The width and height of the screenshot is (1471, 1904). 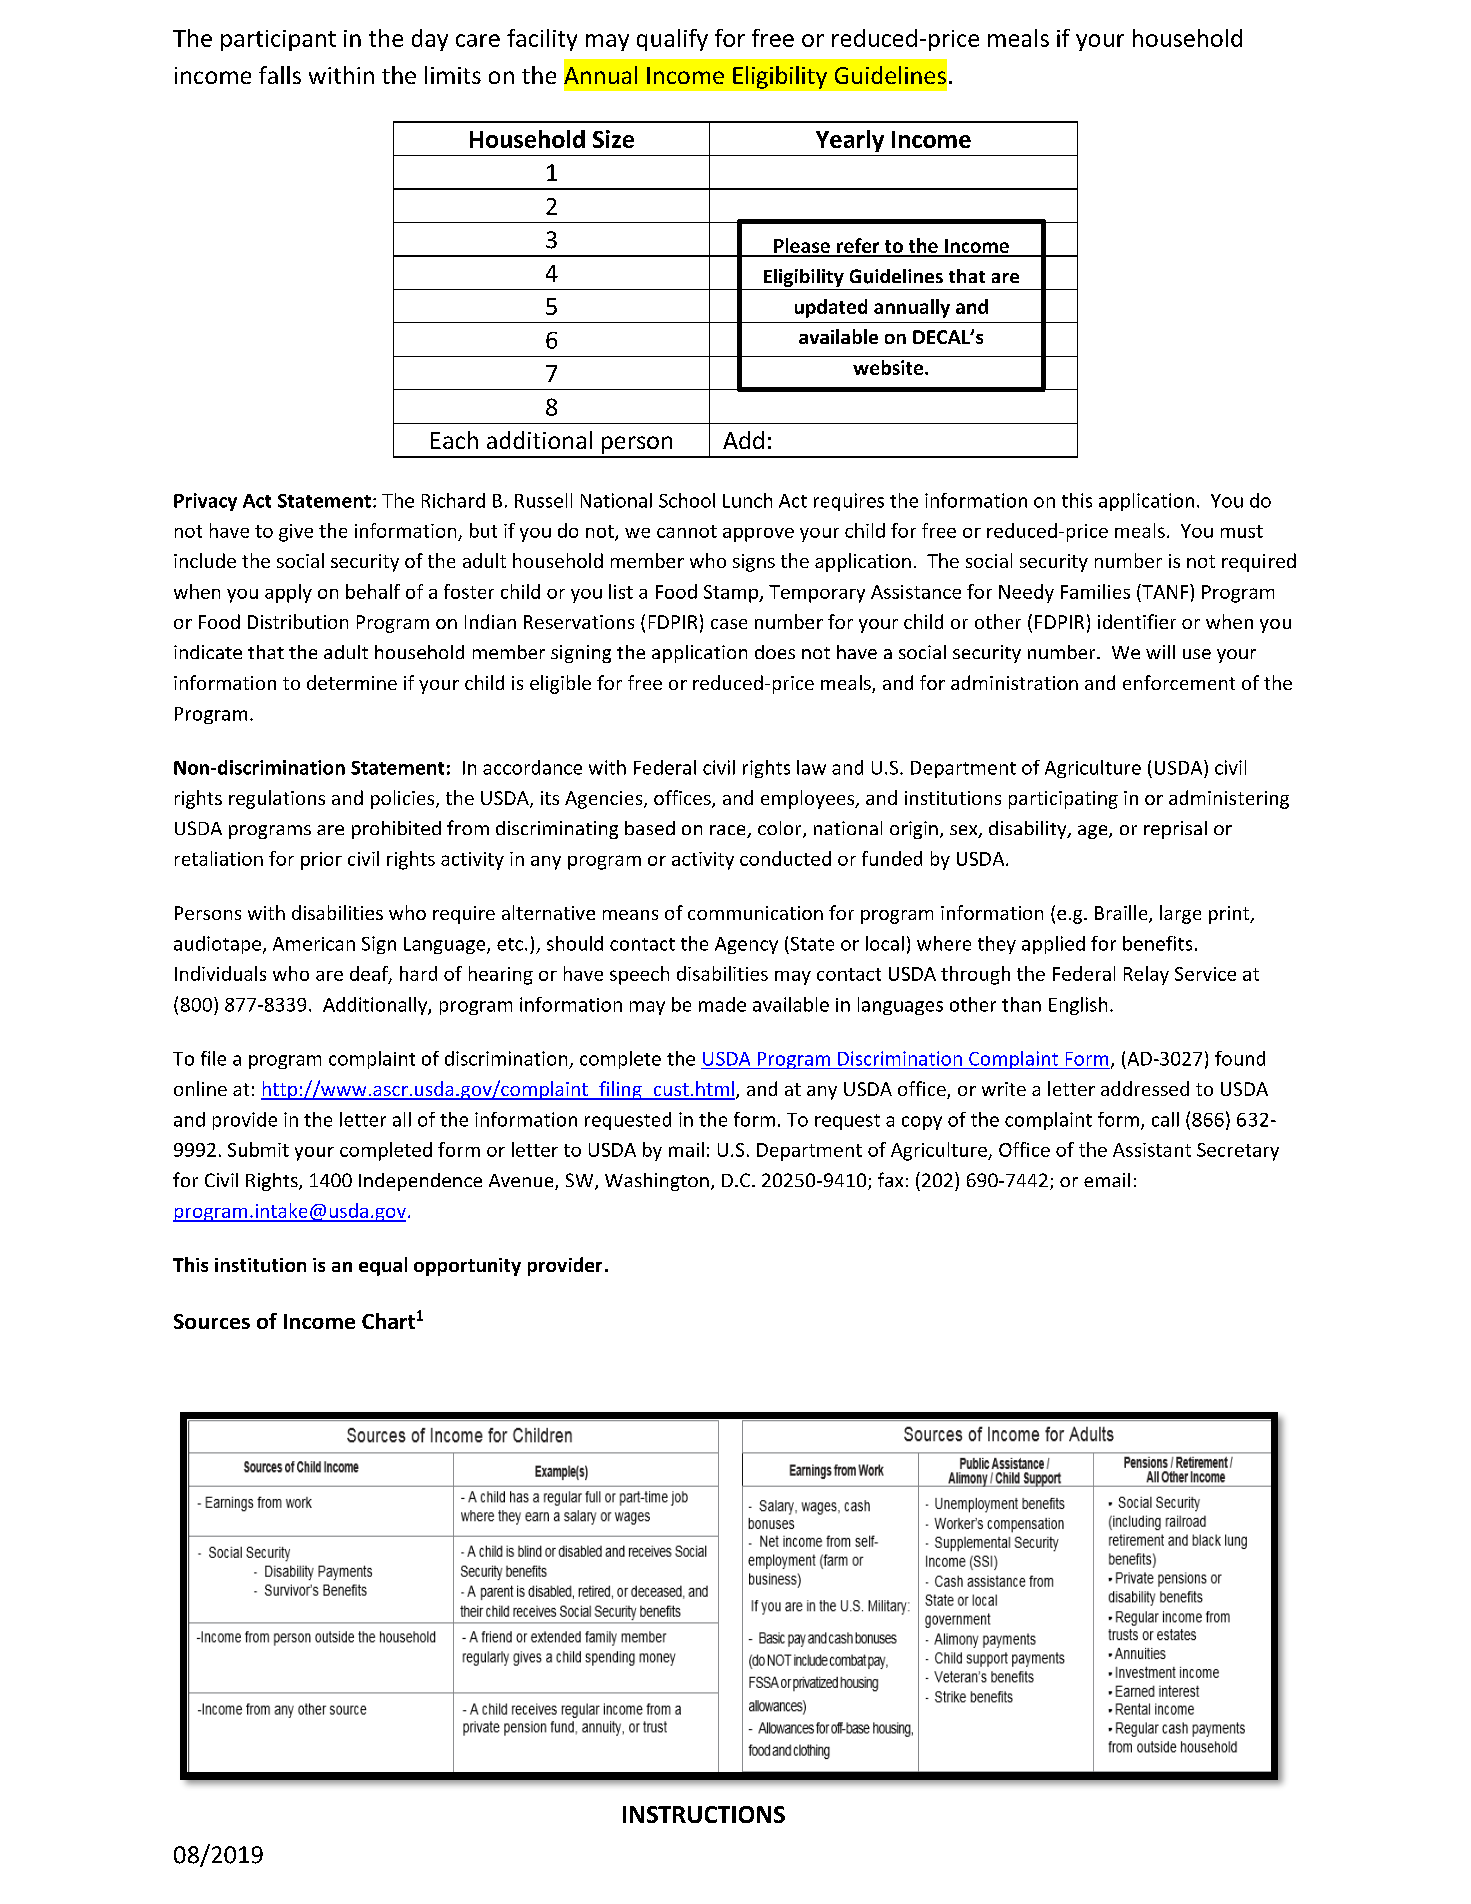 What do you see at coordinates (1095, 591) in the screenshot?
I see `Families` at bounding box center [1095, 591].
